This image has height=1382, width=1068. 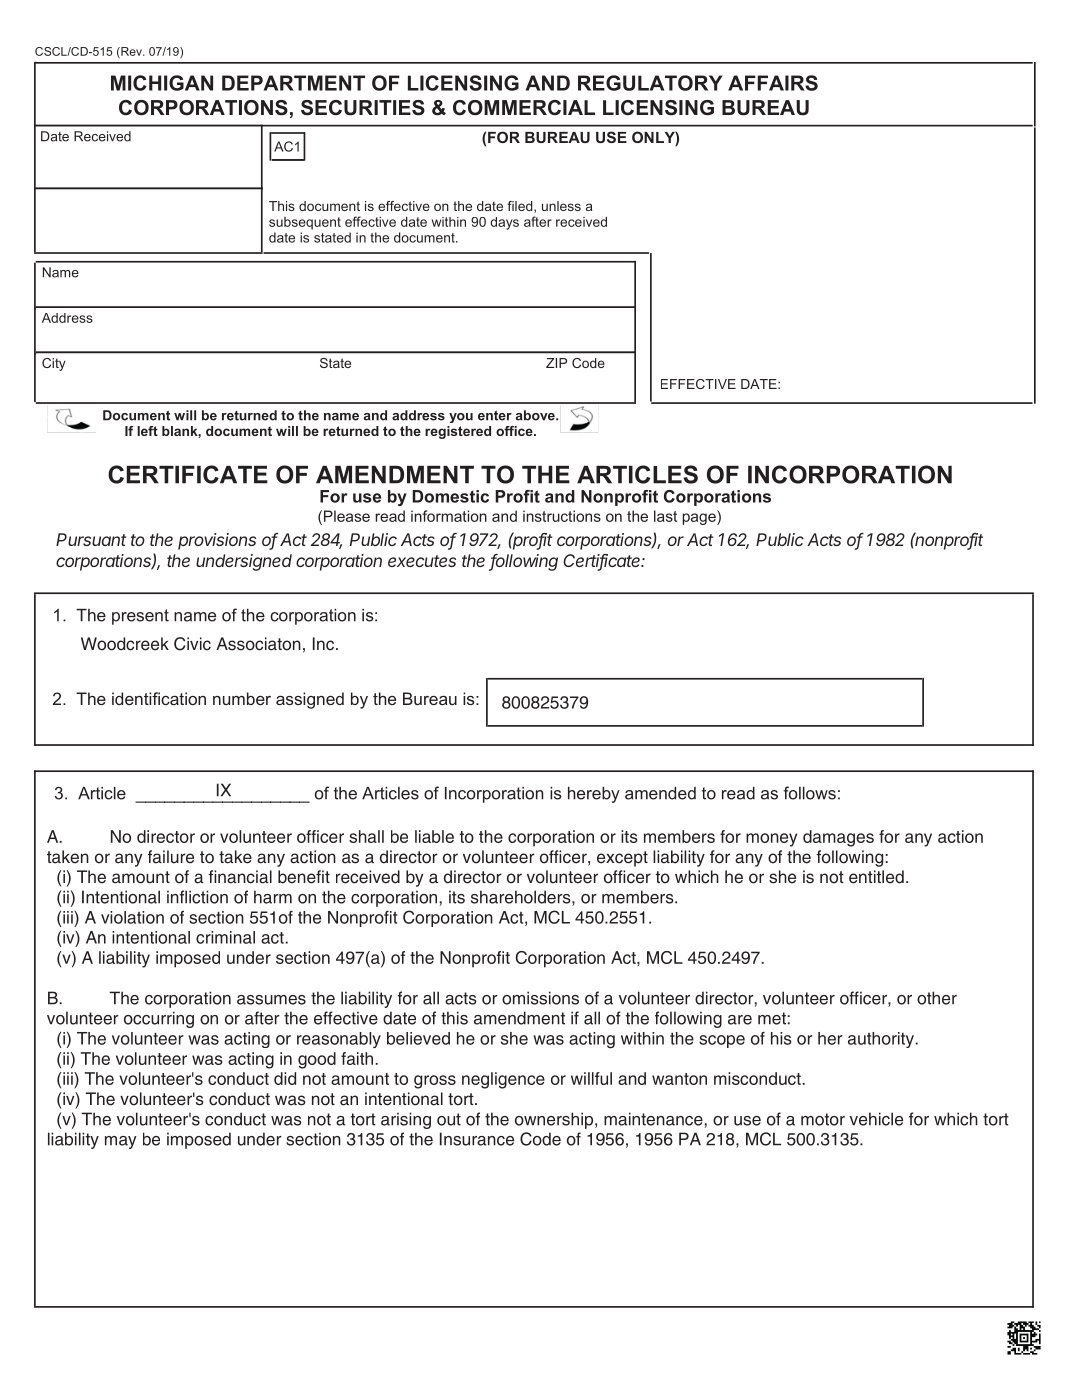 What do you see at coordinates (540, 998) in the image?
I see `omissions` at bounding box center [540, 998].
